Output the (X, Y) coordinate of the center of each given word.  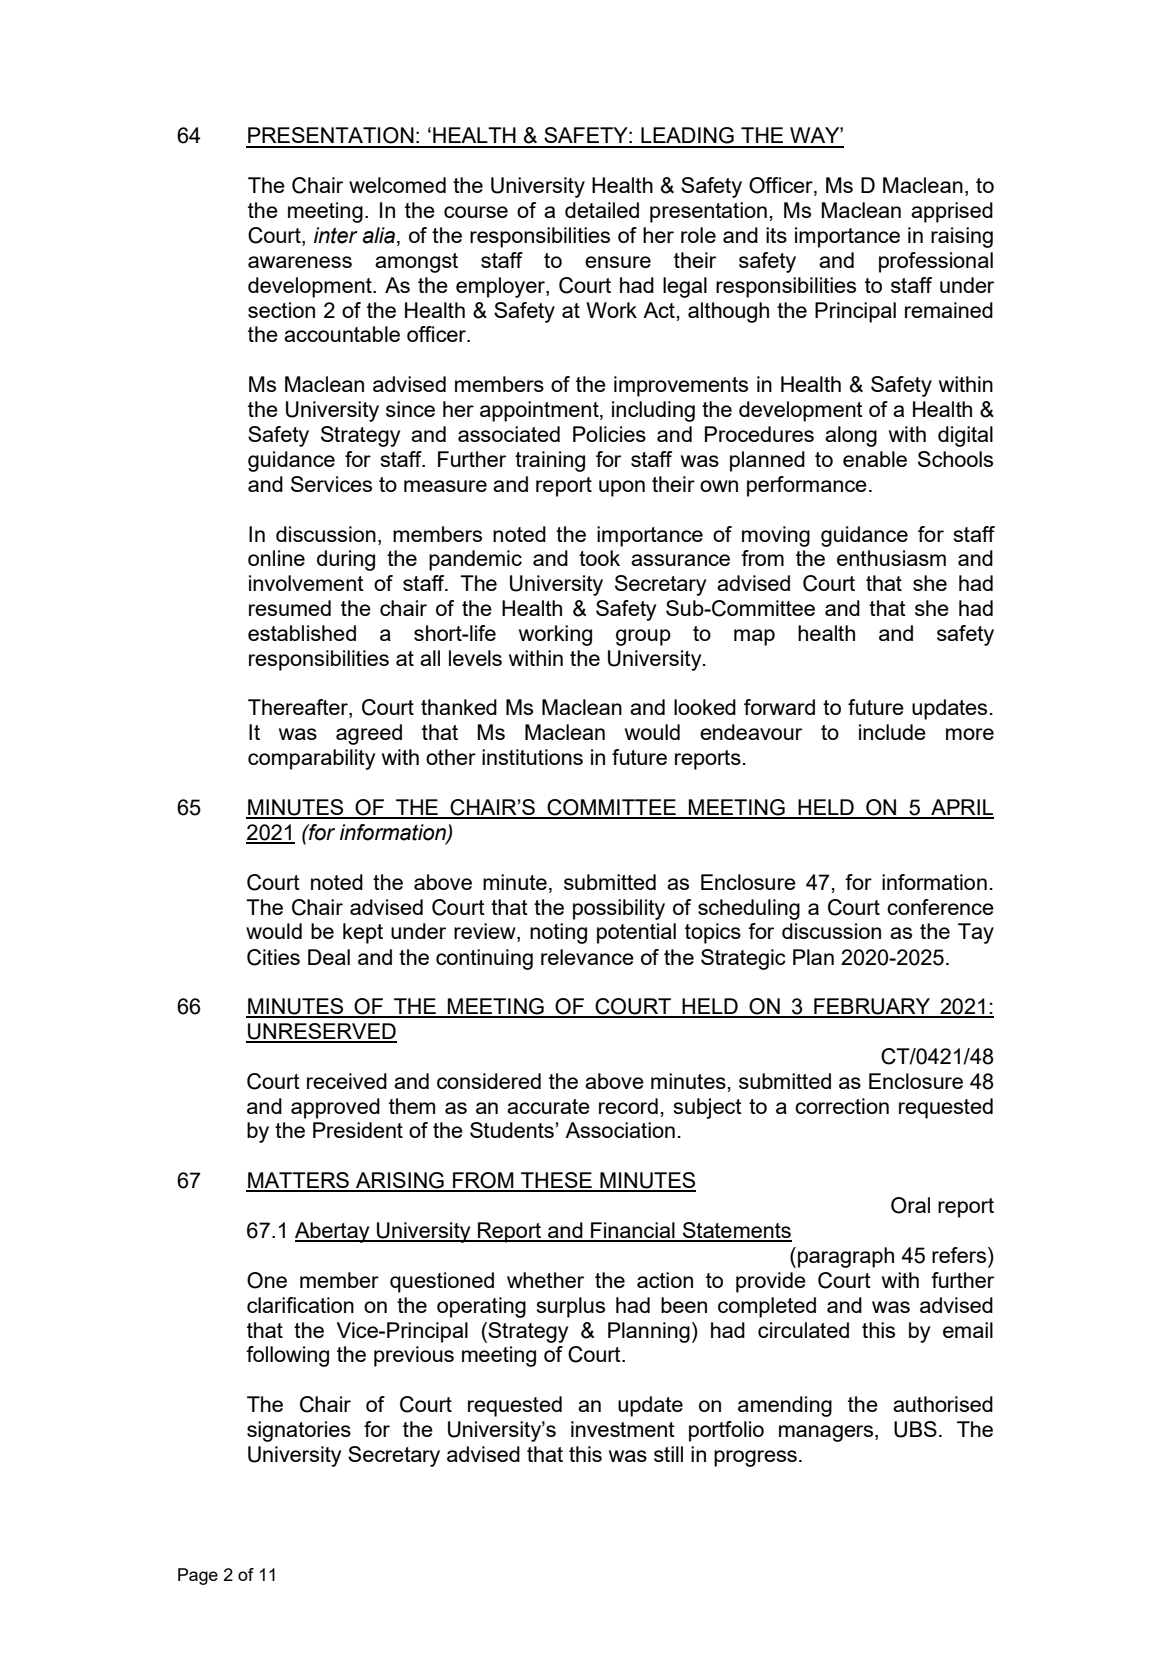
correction (842, 1106)
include (892, 732)
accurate (548, 1106)
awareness (300, 262)
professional (936, 262)
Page (198, 1576)
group (643, 637)
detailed (602, 210)
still (668, 1454)
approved (335, 1108)
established (302, 633)
